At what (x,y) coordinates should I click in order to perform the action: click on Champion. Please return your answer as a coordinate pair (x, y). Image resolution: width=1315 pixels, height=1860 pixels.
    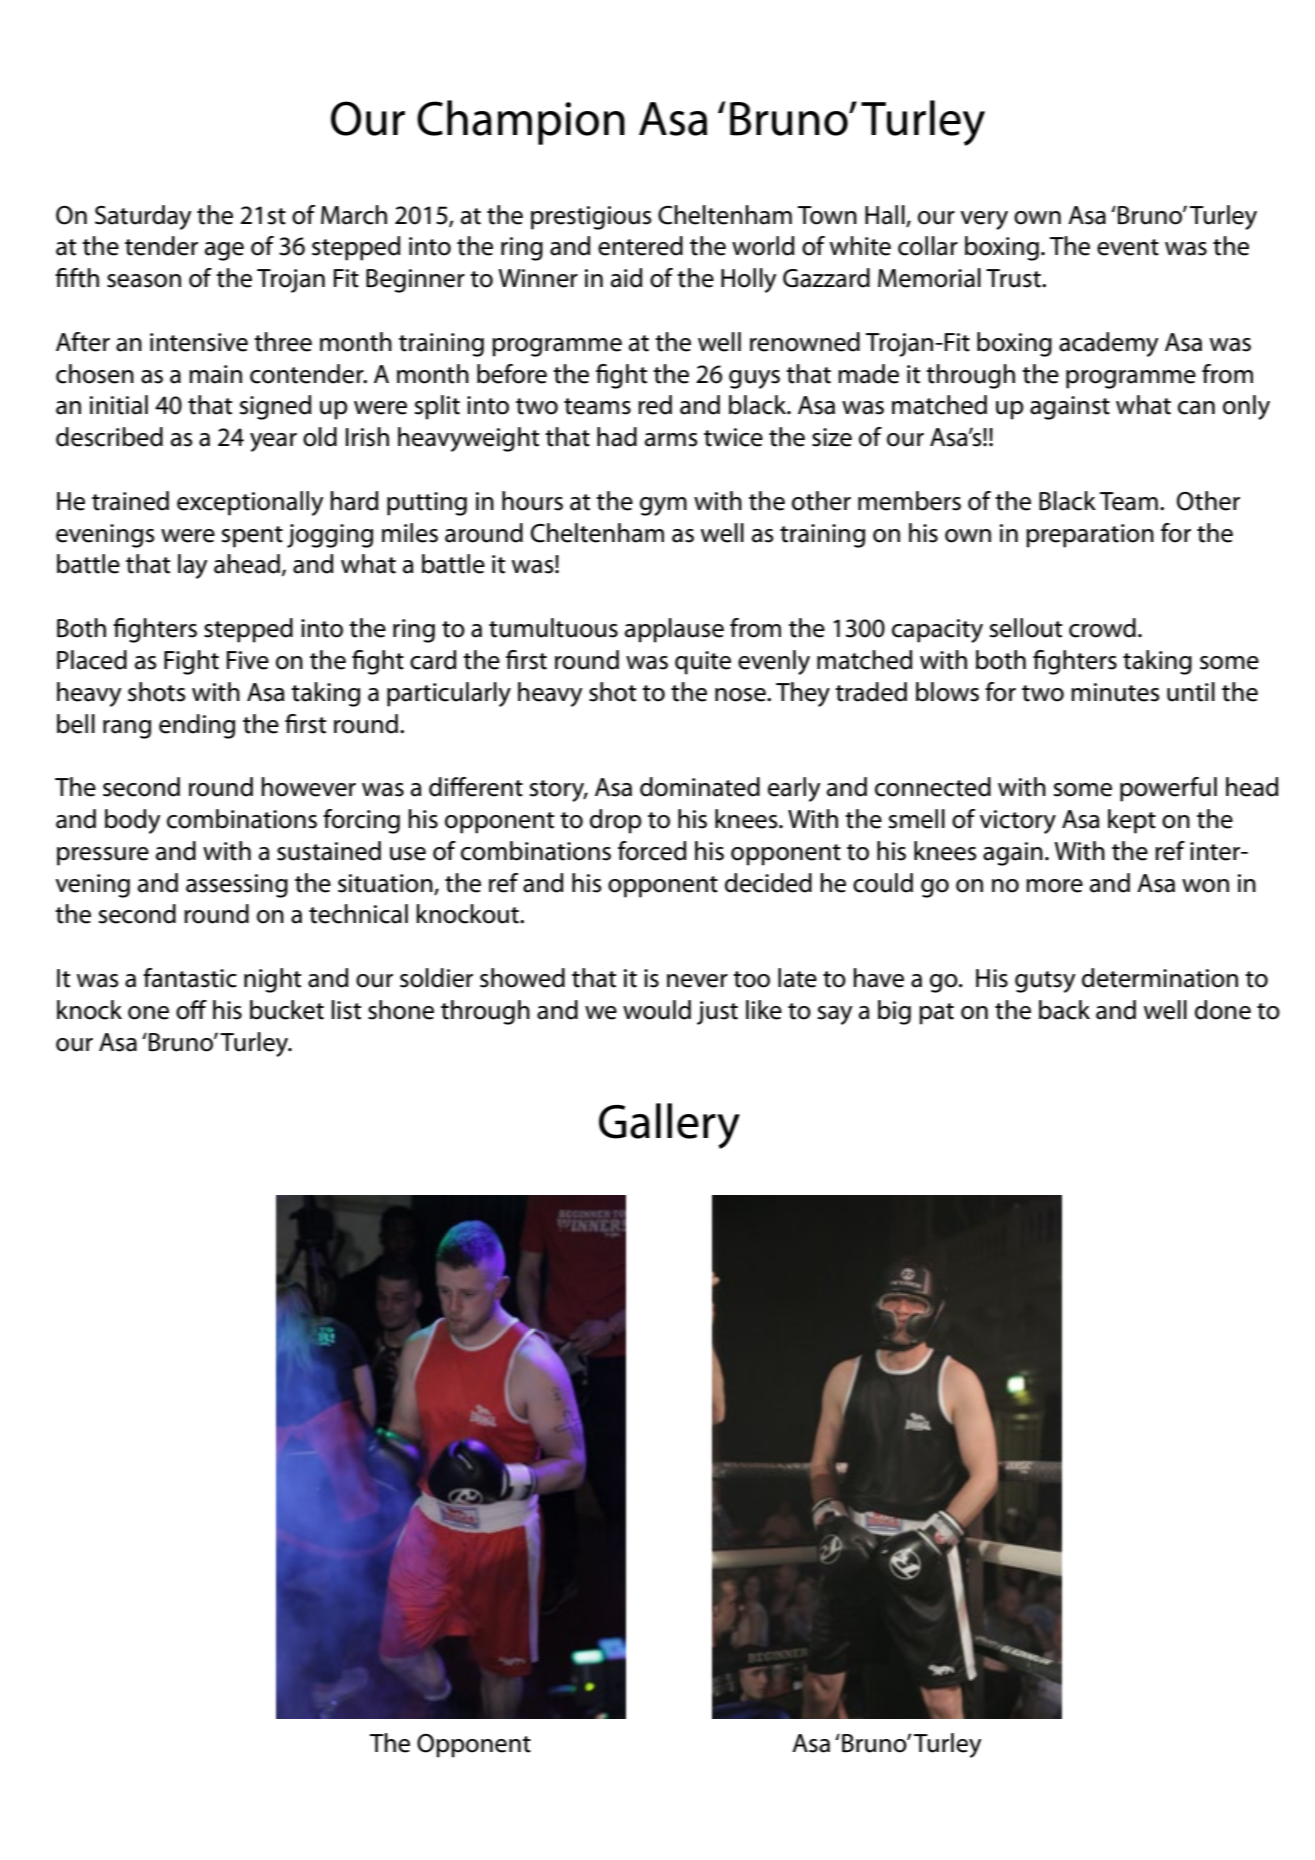
    Looking at the image, I should click on (521, 122).
